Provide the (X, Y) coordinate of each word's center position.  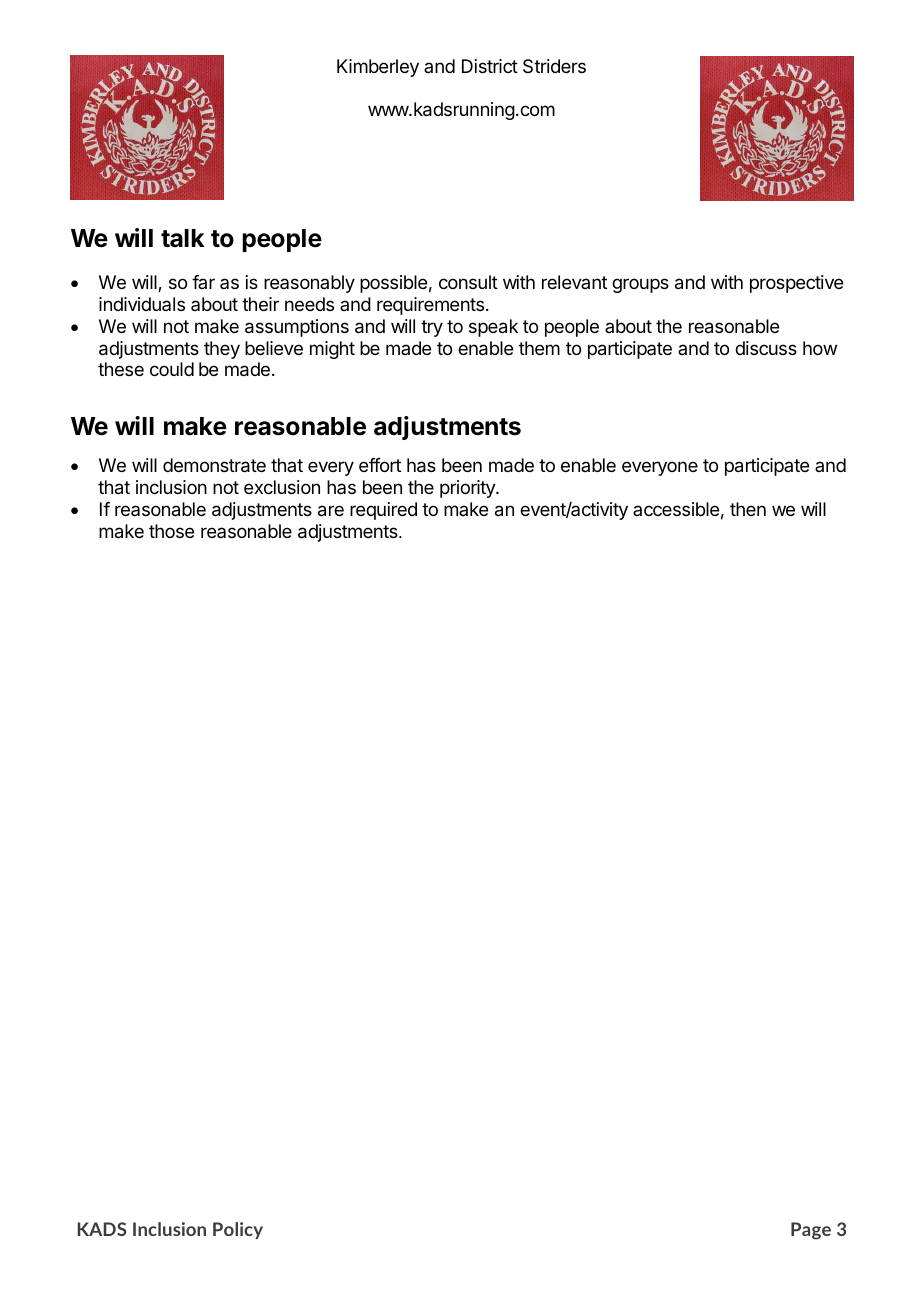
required (383, 511)
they (222, 350)
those (171, 531)
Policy (238, 1230)
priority (468, 489)
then (748, 509)
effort (380, 465)
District (490, 66)
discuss (766, 348)
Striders (554, 66)
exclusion (282, 487)
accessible (676, 509)
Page (811, 1231)
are (331, 511)
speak (493, 328)
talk (182, 238)
